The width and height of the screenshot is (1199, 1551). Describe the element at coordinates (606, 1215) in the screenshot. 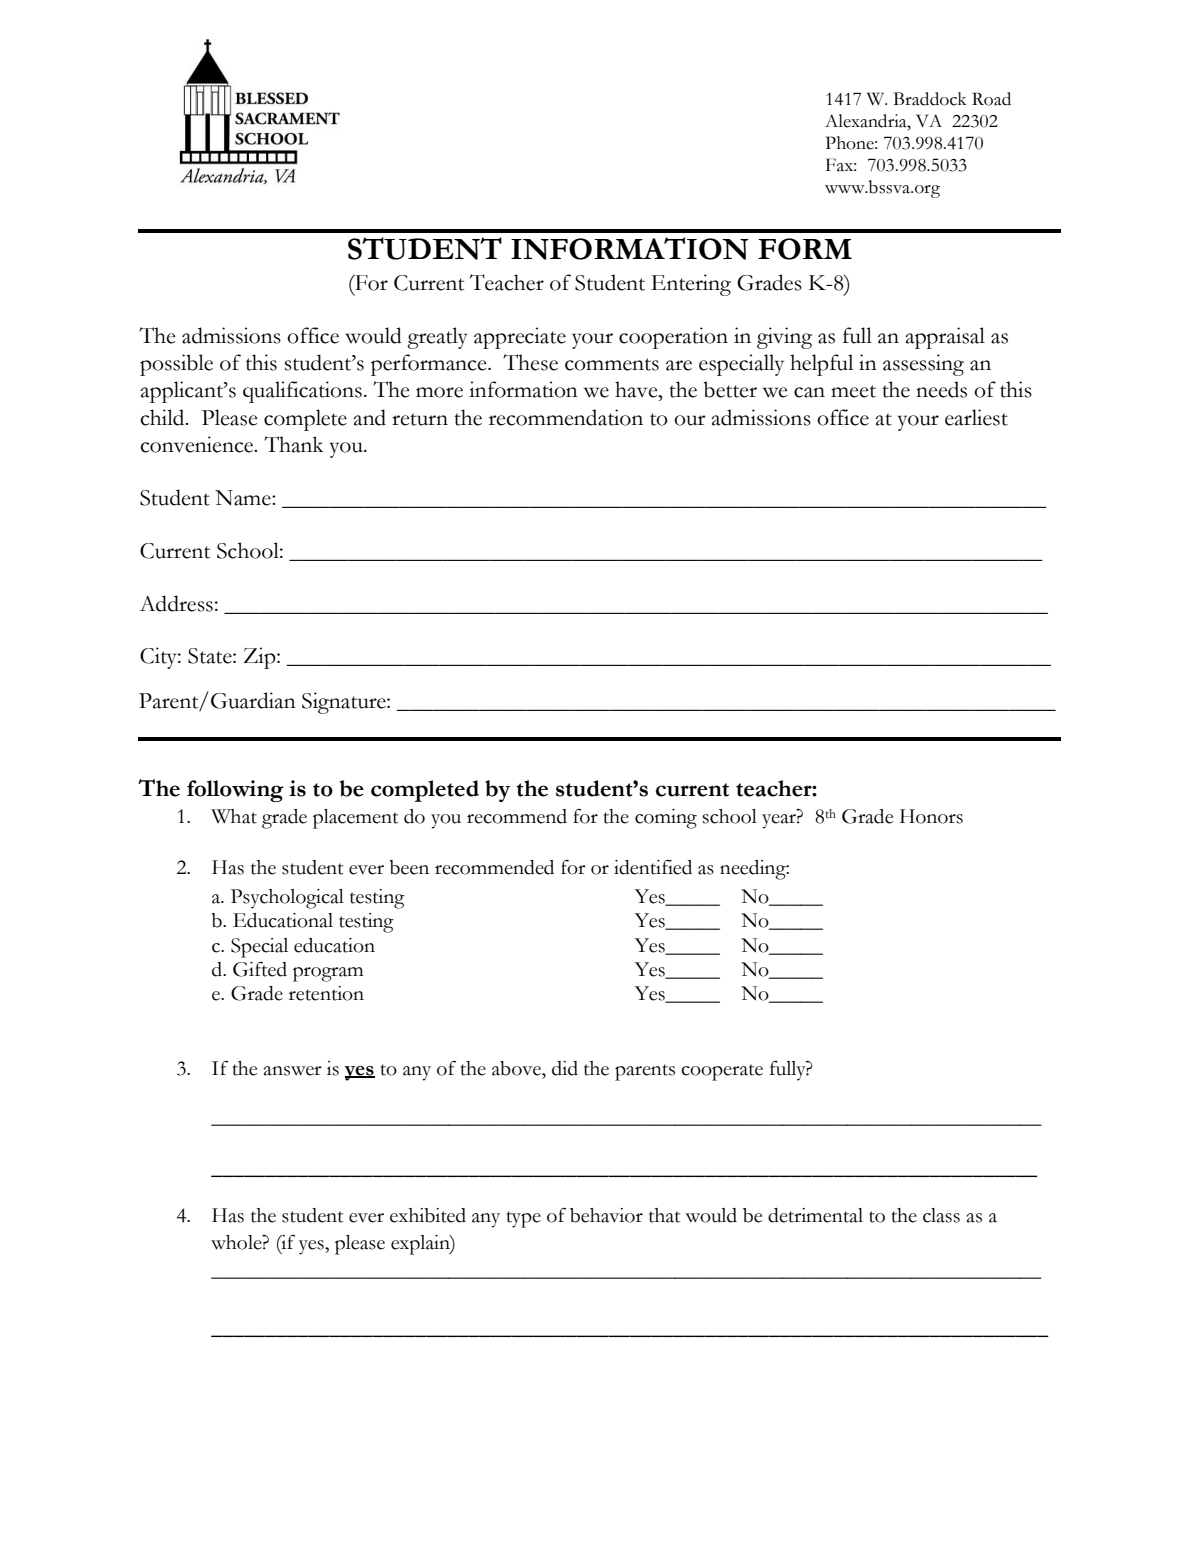

I see `behavior` at that location.
